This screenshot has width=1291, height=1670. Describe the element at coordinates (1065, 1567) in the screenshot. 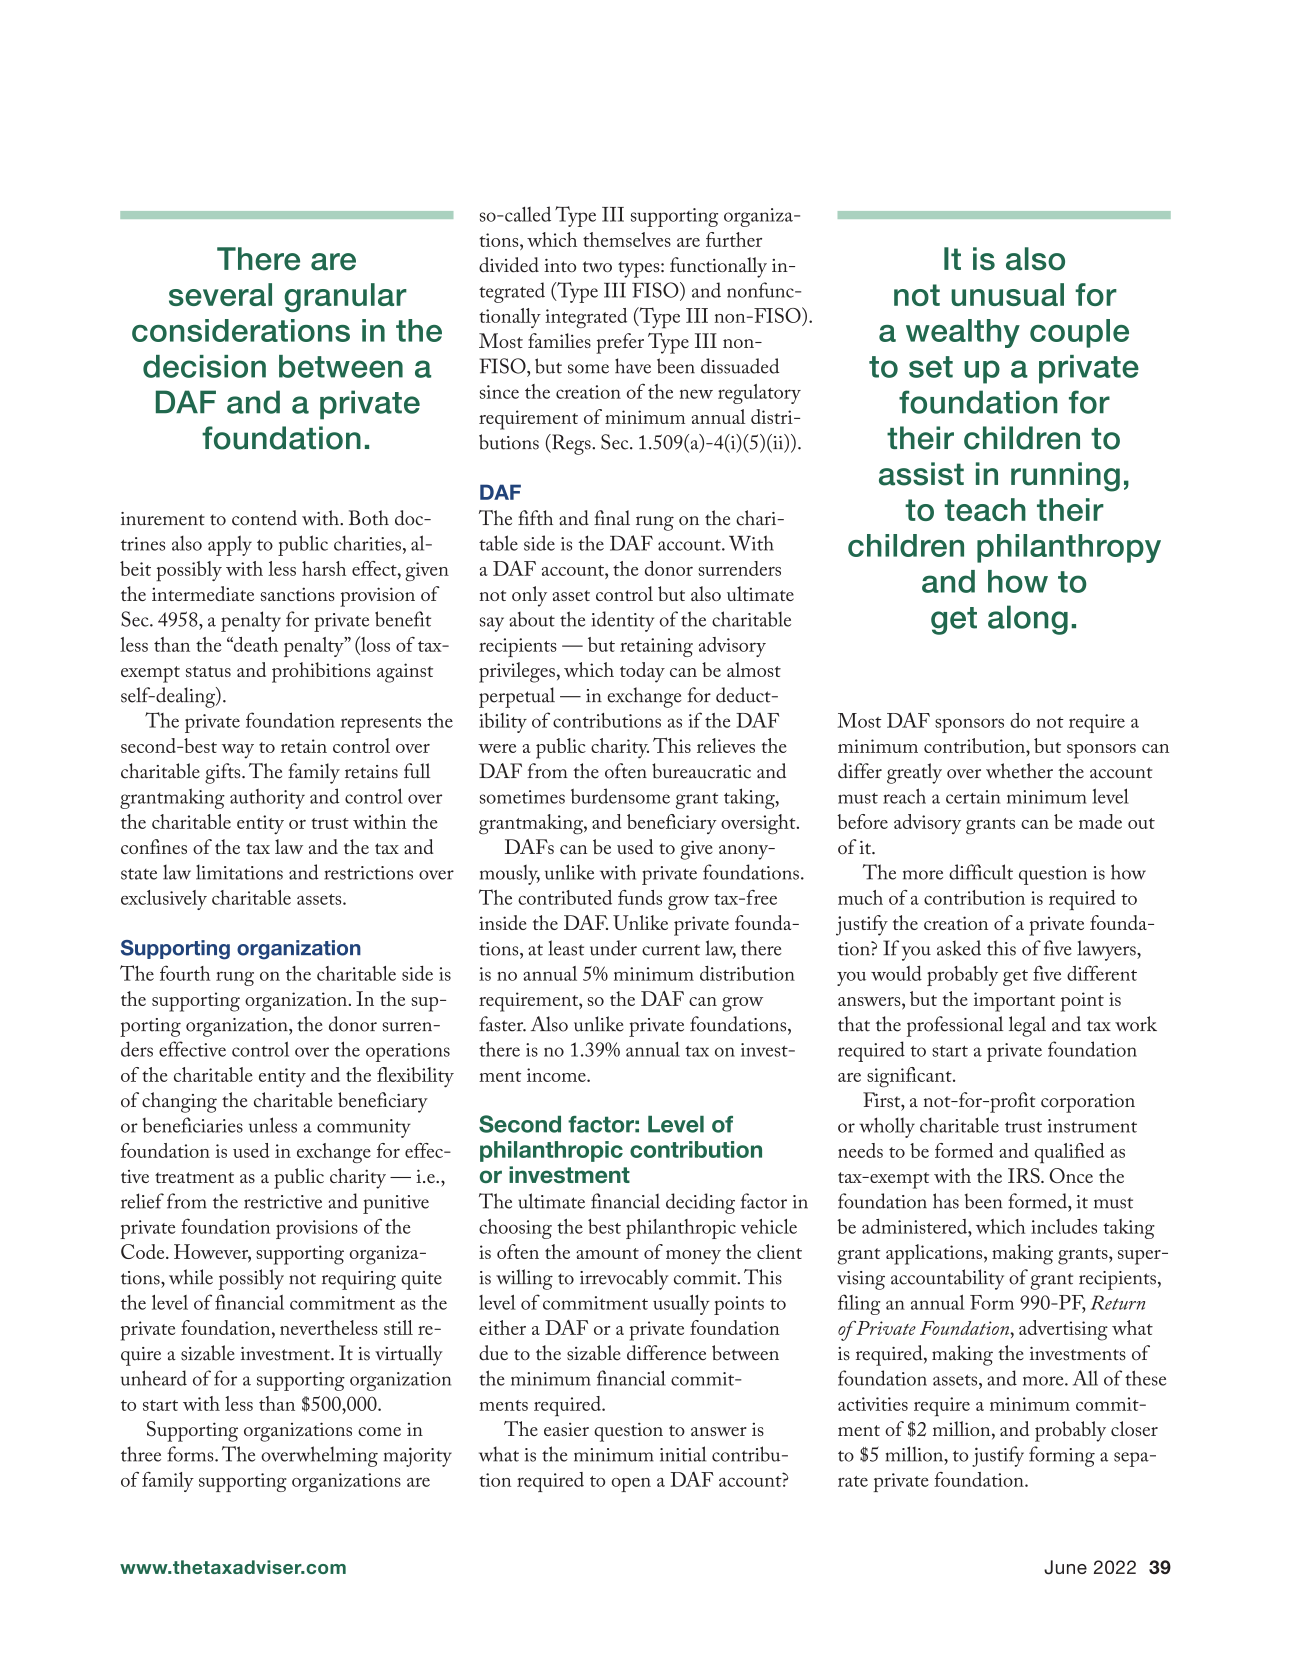

I see `June` at that location.
